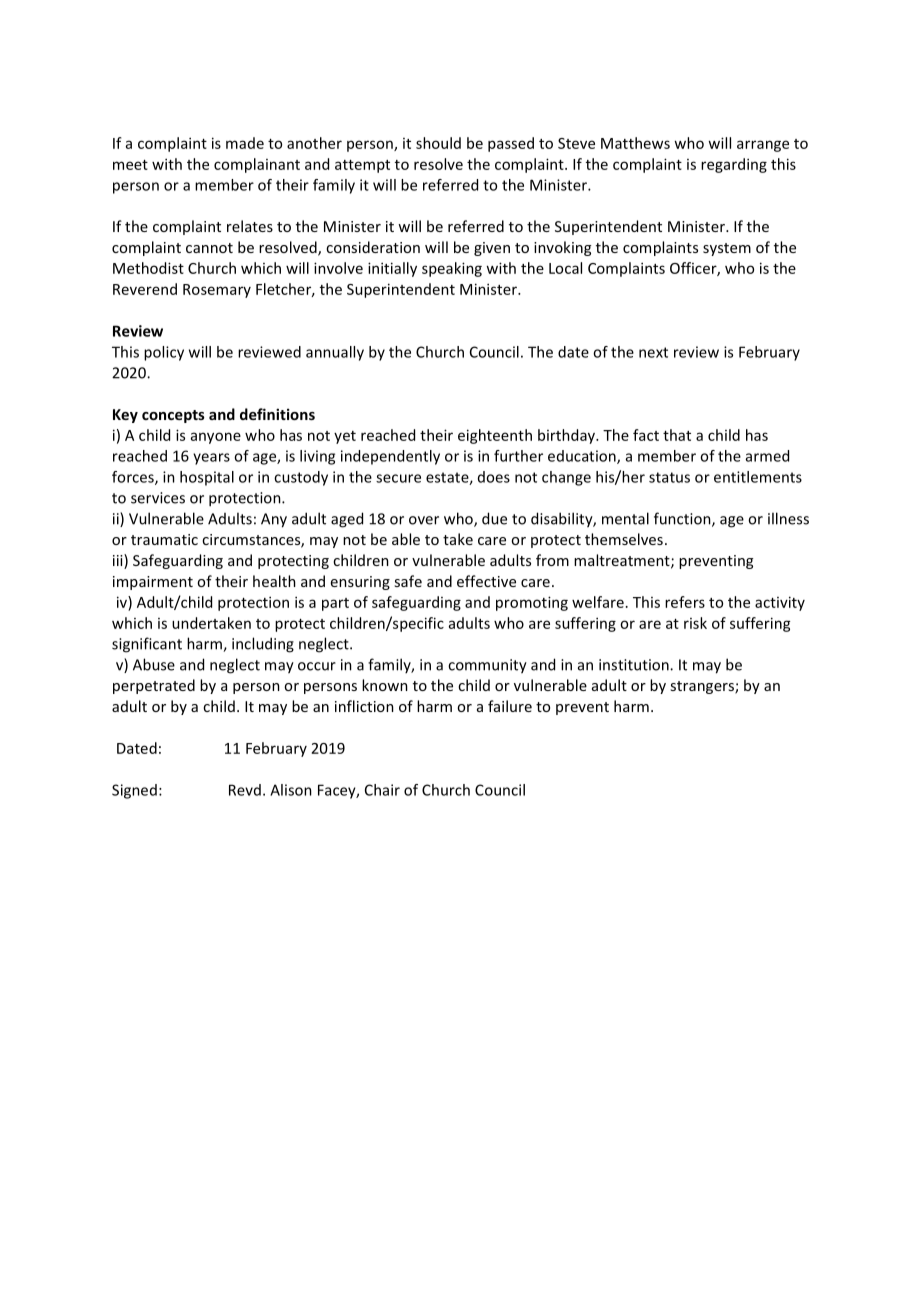  I want to click on years, so click(211, 459).
